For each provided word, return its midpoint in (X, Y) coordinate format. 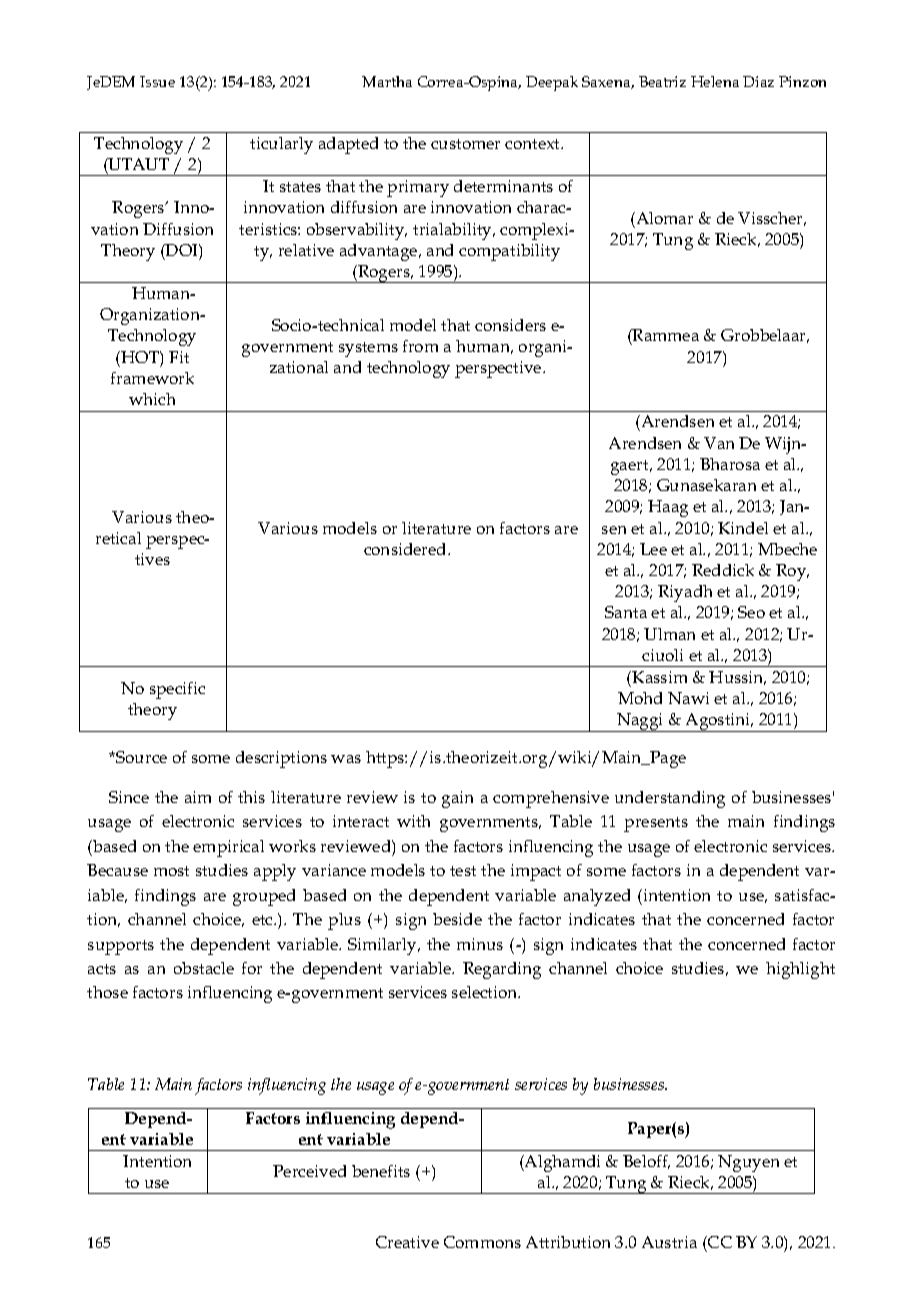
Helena (715, 81)
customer (465, 144)
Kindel (743, 528)
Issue (157, 81)
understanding (670, 799)
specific (177, 690)
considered (406, 549)
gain (457, 799)
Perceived (309, 1171)
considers (510, 325)
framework (152, 378)
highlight (800, 970)
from (420, 346)
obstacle (204, 968)
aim (198, 797)
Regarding (502, 970)
